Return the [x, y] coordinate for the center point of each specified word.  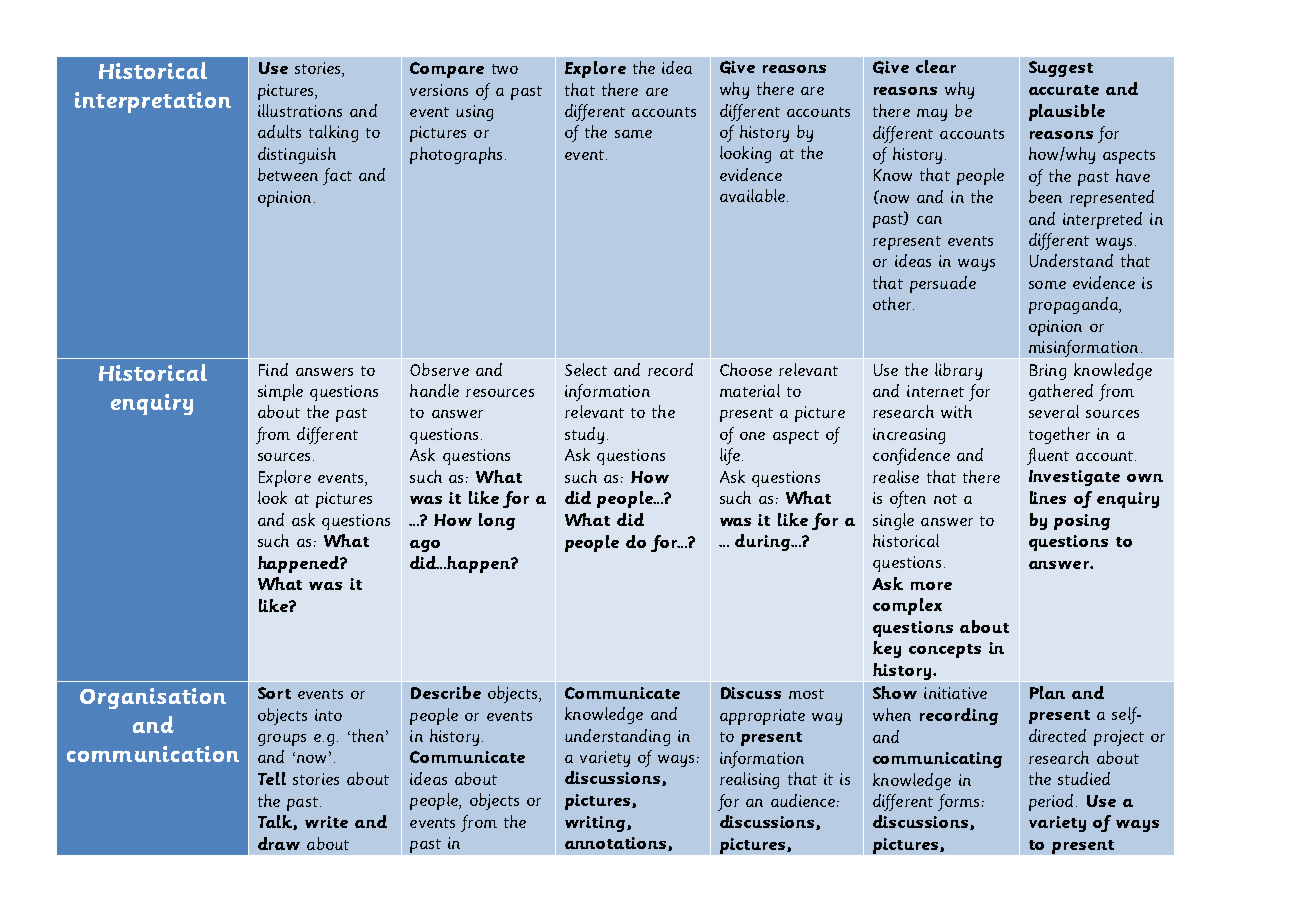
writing [596, 824]
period [1053, 802]
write [326, 822]
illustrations [300, 110]
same [633, 134]
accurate [1064, 90]
